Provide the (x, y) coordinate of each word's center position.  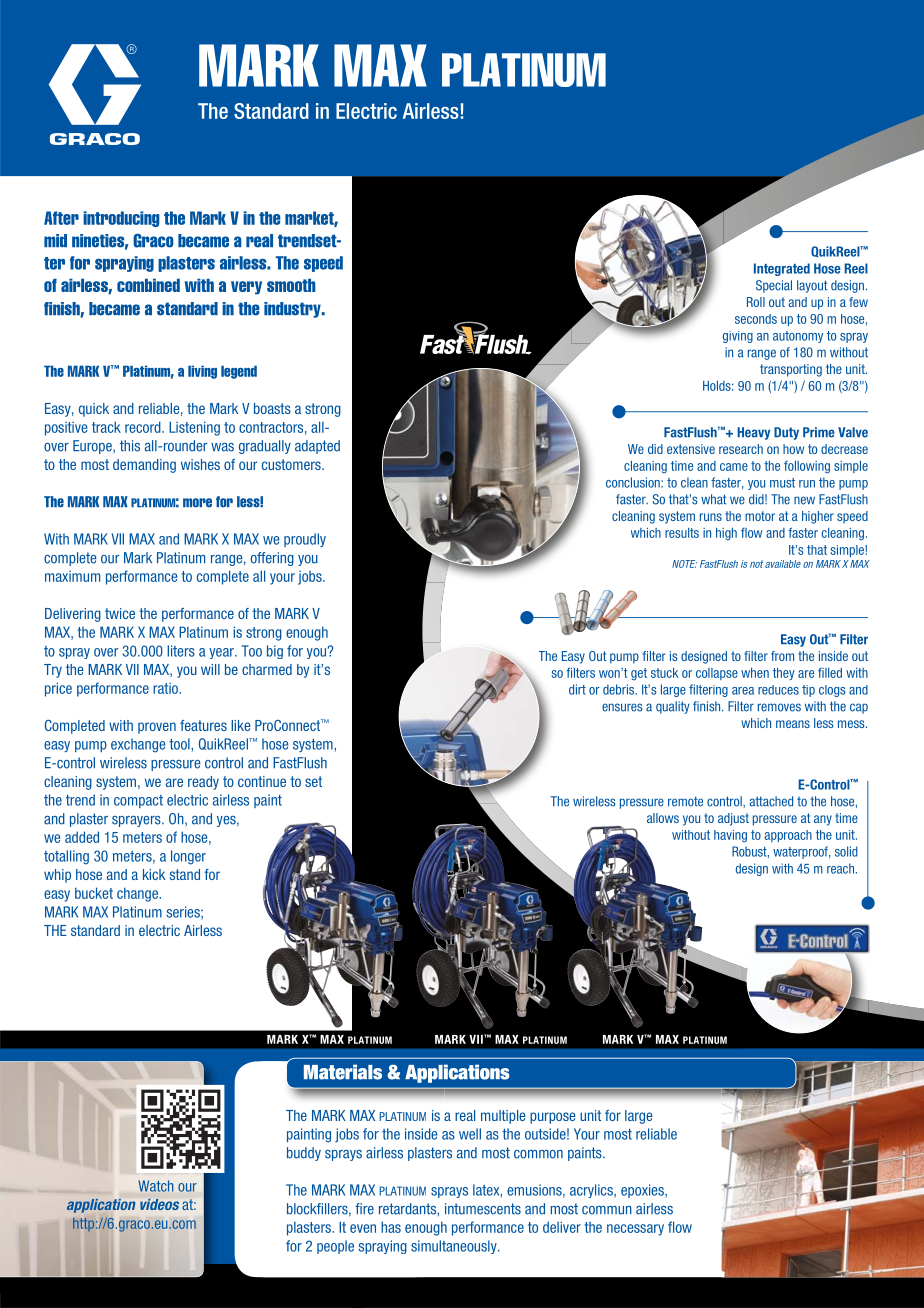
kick (154, 874)
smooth (291, 285)
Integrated (782, 269)
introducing (121, 219)
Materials (343, 1072)
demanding (144, 466)
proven (157, 728)
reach (840, 868)
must (782, 483)
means (793, 724)
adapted (317, 447)
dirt (577, 689)
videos (159, 1204)
